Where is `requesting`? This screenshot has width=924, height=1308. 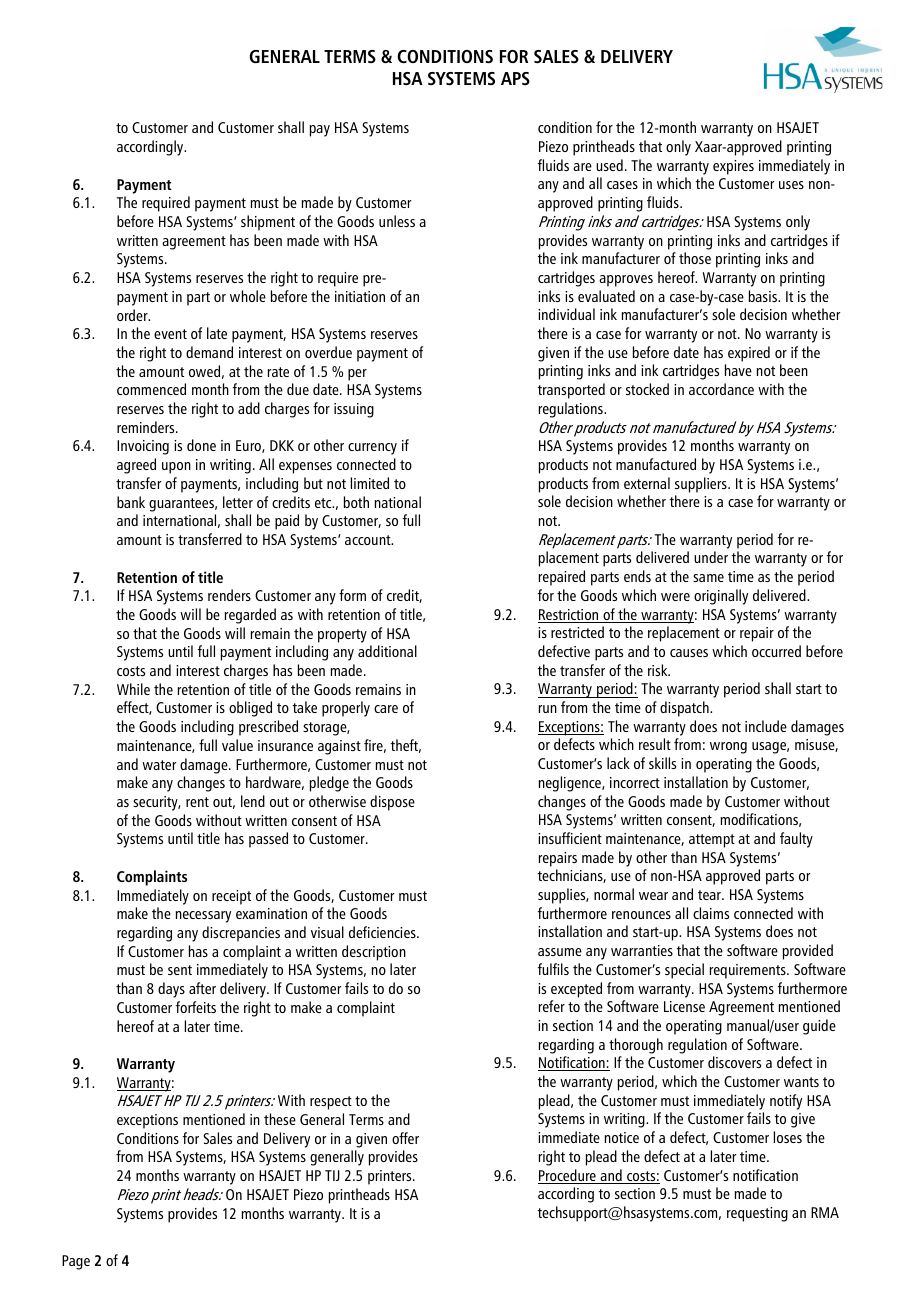 requesting is located at coordinates (757, 1214).
